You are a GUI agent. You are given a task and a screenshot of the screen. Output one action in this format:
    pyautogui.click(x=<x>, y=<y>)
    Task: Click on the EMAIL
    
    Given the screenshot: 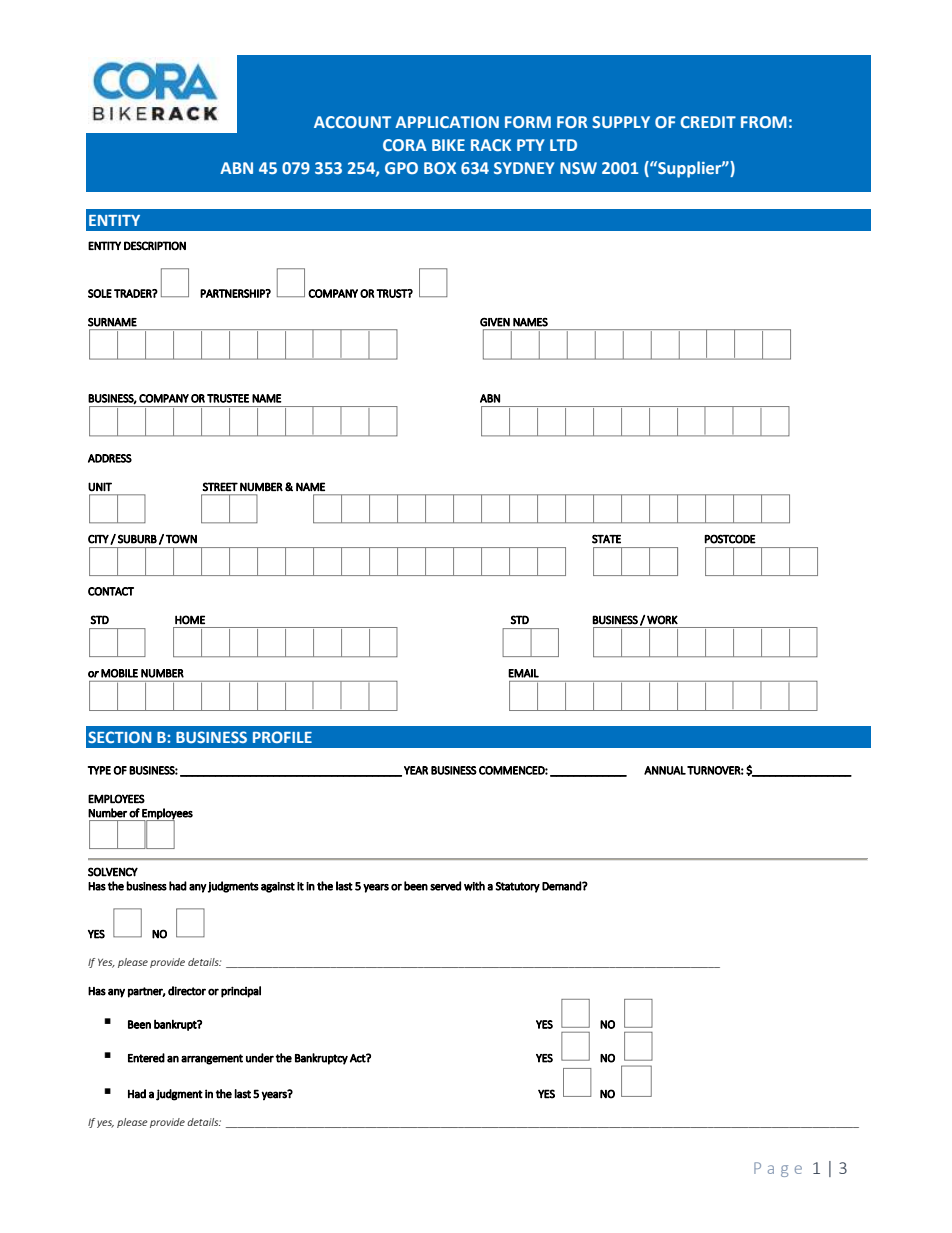 What is the action you would take?
    pyautogui.click(x=523, y=673)
